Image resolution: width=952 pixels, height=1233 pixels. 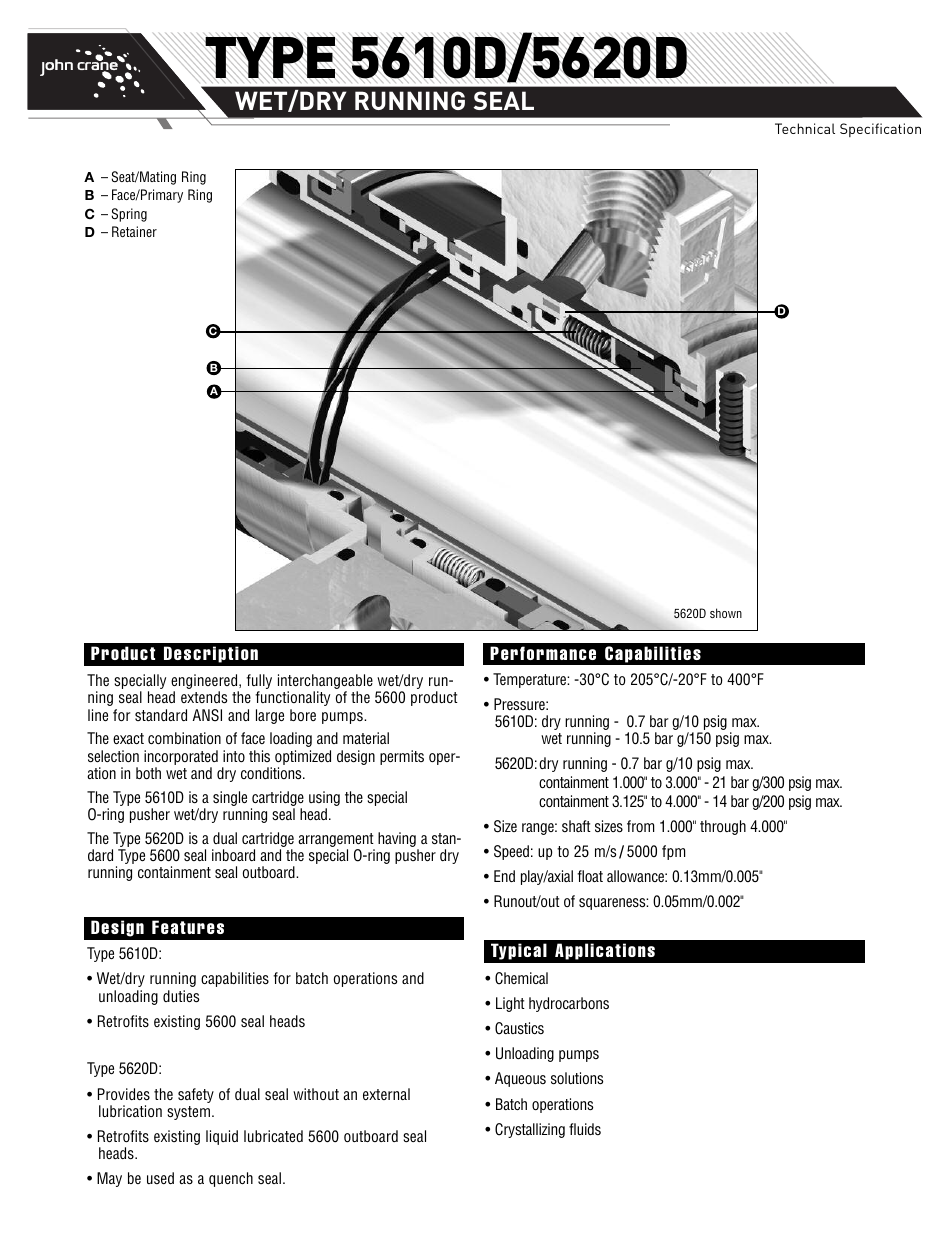 I want to click on through, so click(x=723, y=827).
